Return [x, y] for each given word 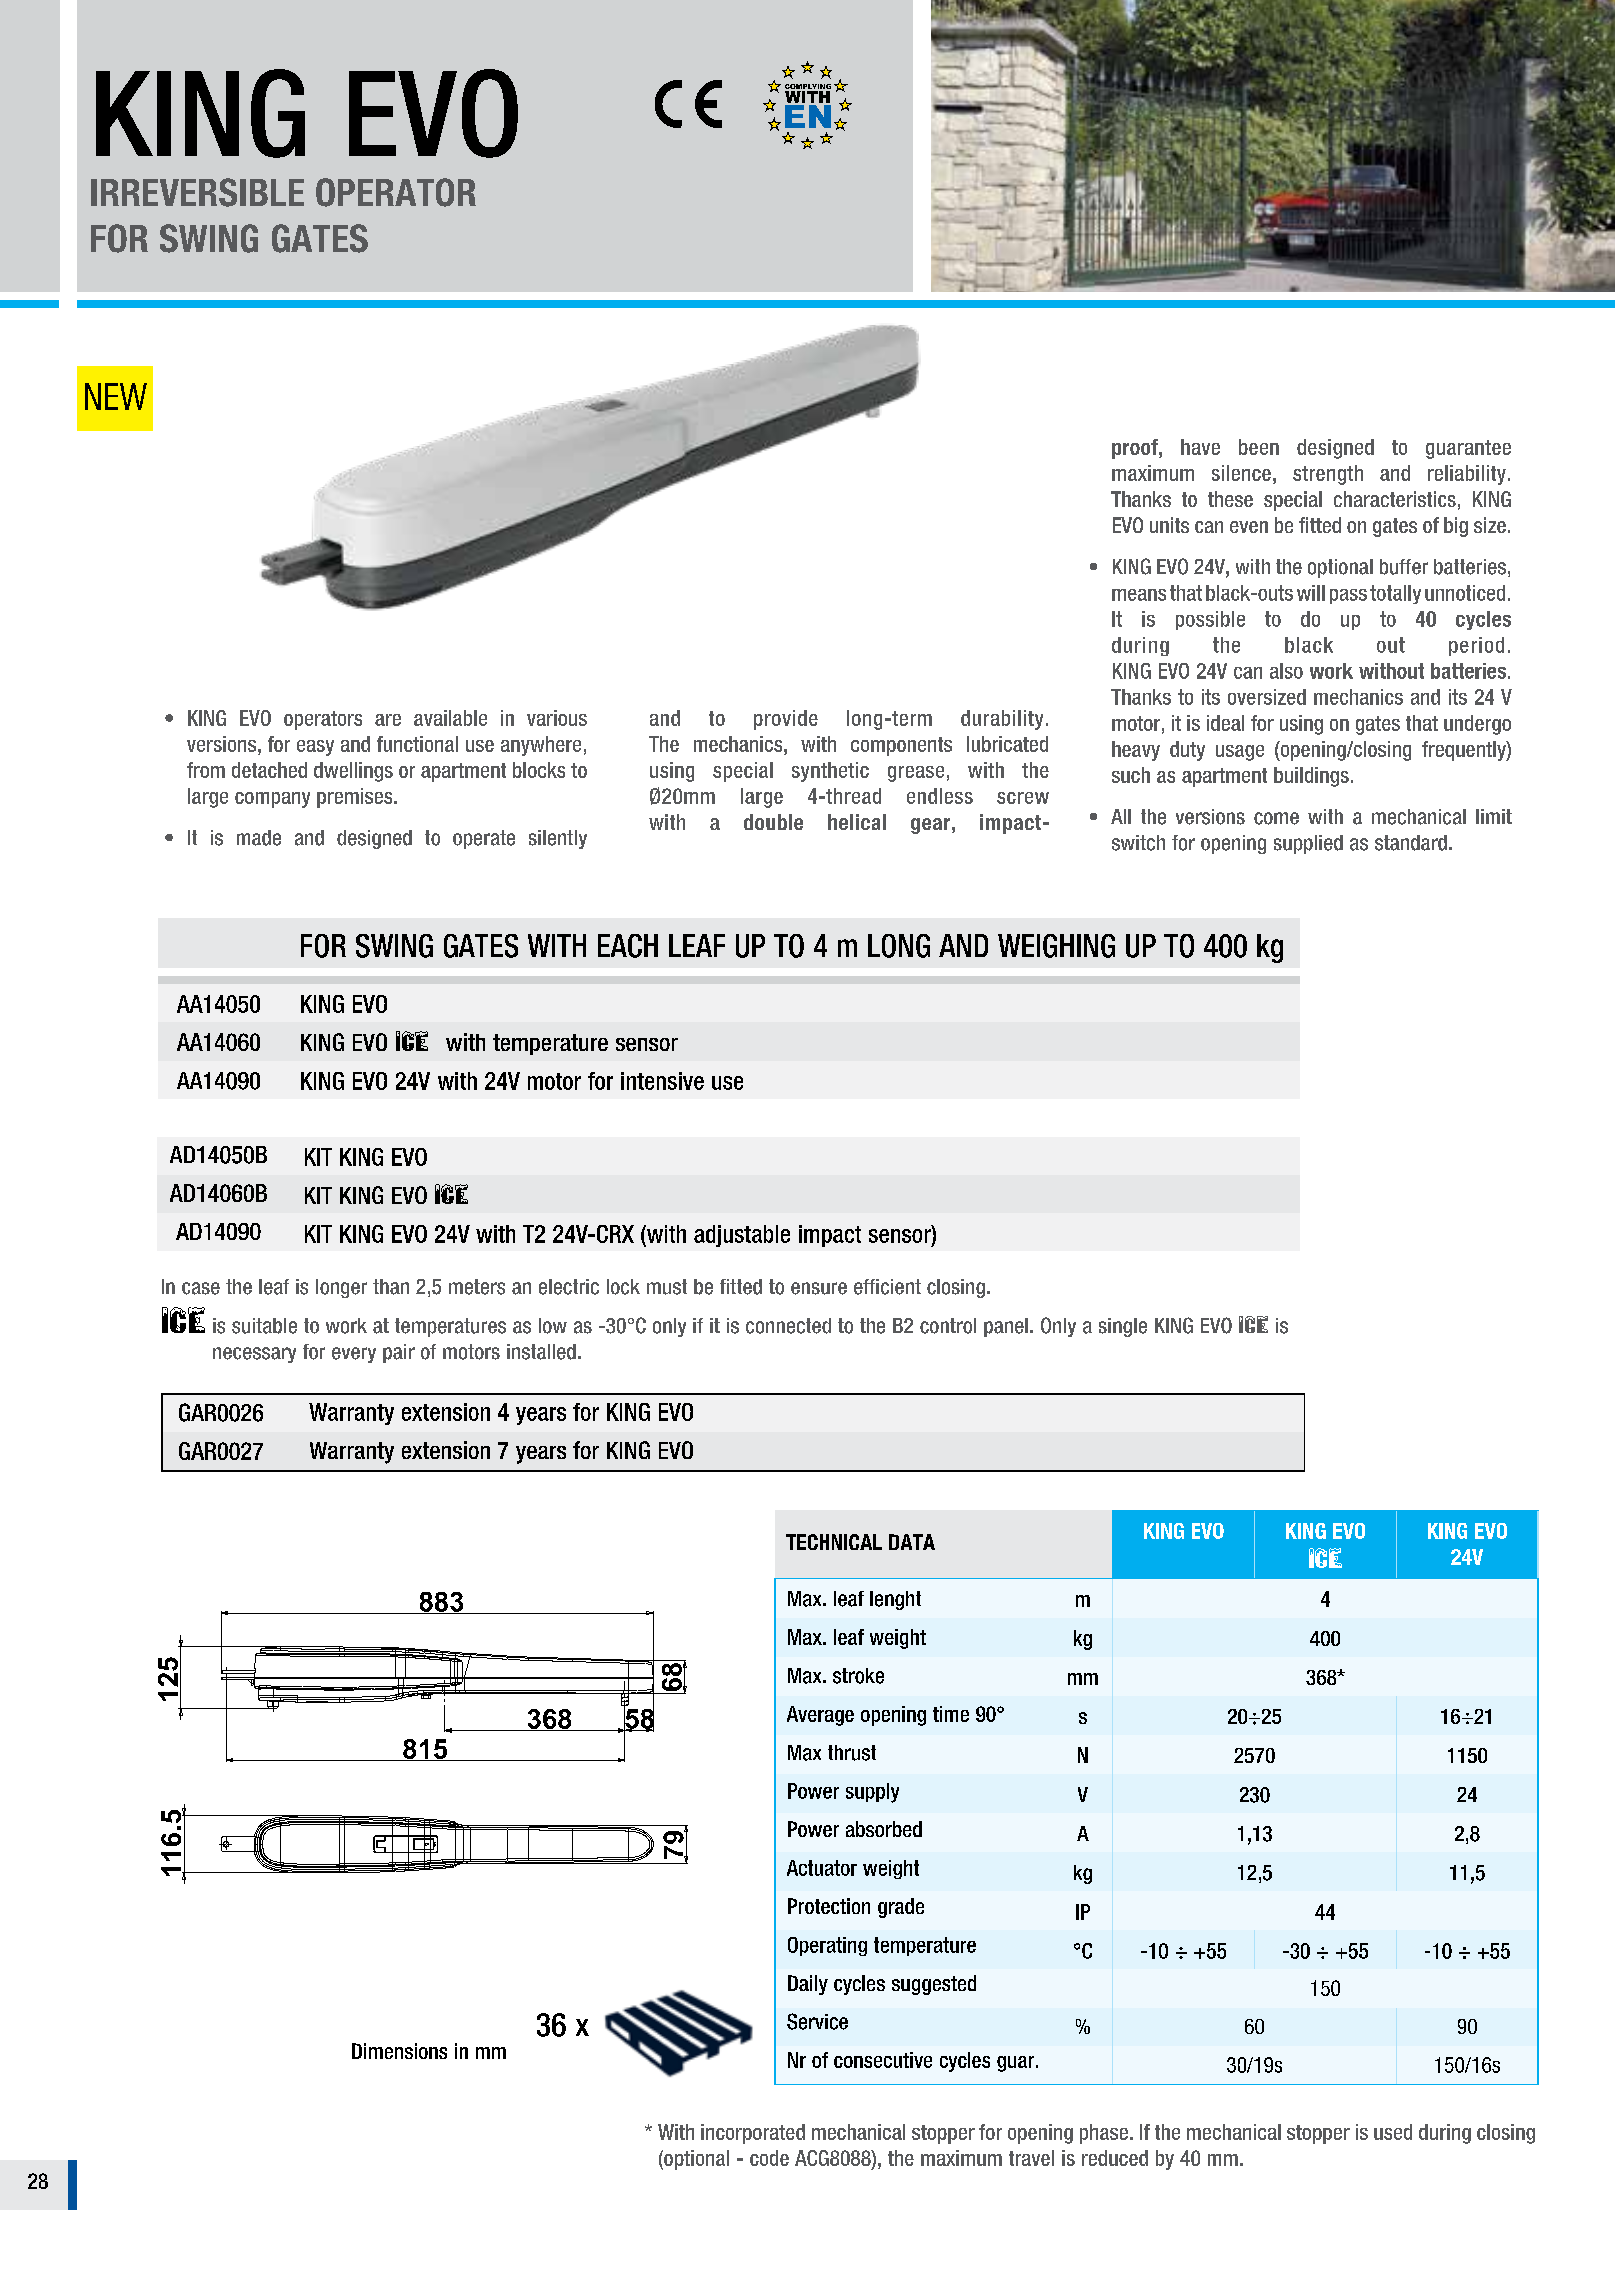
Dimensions [399, 2051]
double [773, 822]
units [1169, 525]
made [259, 838]
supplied [1308, 844]
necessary [254, 1355]
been [1259, 447]
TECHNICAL [834, 1542]
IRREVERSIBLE [197, 192]
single [1123, 1327]
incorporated [753, 2134]
